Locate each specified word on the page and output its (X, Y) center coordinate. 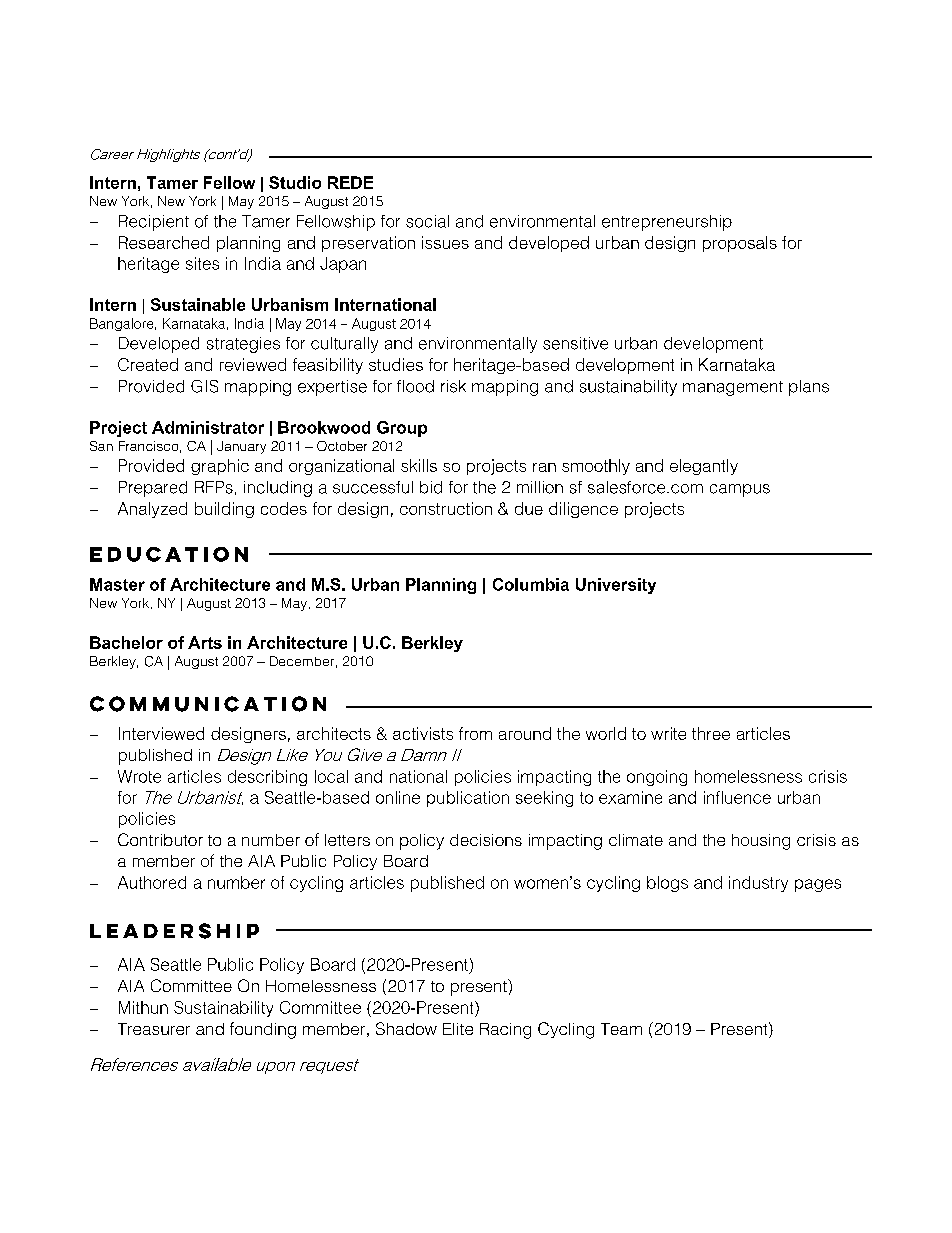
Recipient (154, 223)
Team (621, 1029)
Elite (458, 1029)
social (427, 221)
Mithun (143, 1007)
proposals (740, 244)
